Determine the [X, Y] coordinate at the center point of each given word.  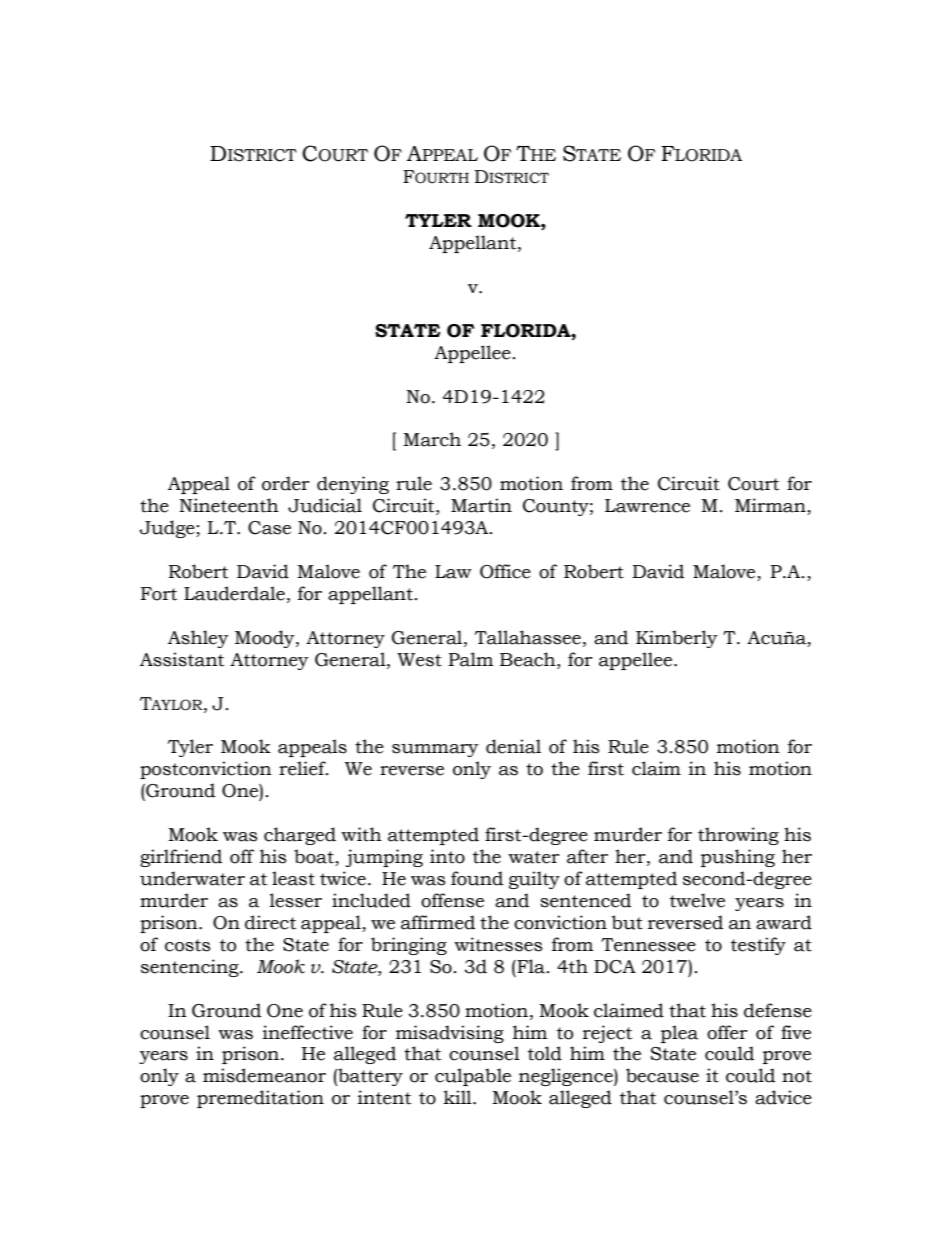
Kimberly [677, 639]
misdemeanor [264, 1075]
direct [270, 922]
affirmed [438, 922]
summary [435, 750]
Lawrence [647, 506]
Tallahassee [528, 637]
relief [303, 768]
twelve [697, 900]
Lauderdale [234, 593]
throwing [738, 836]
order [286, 483]
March [432, 439]
